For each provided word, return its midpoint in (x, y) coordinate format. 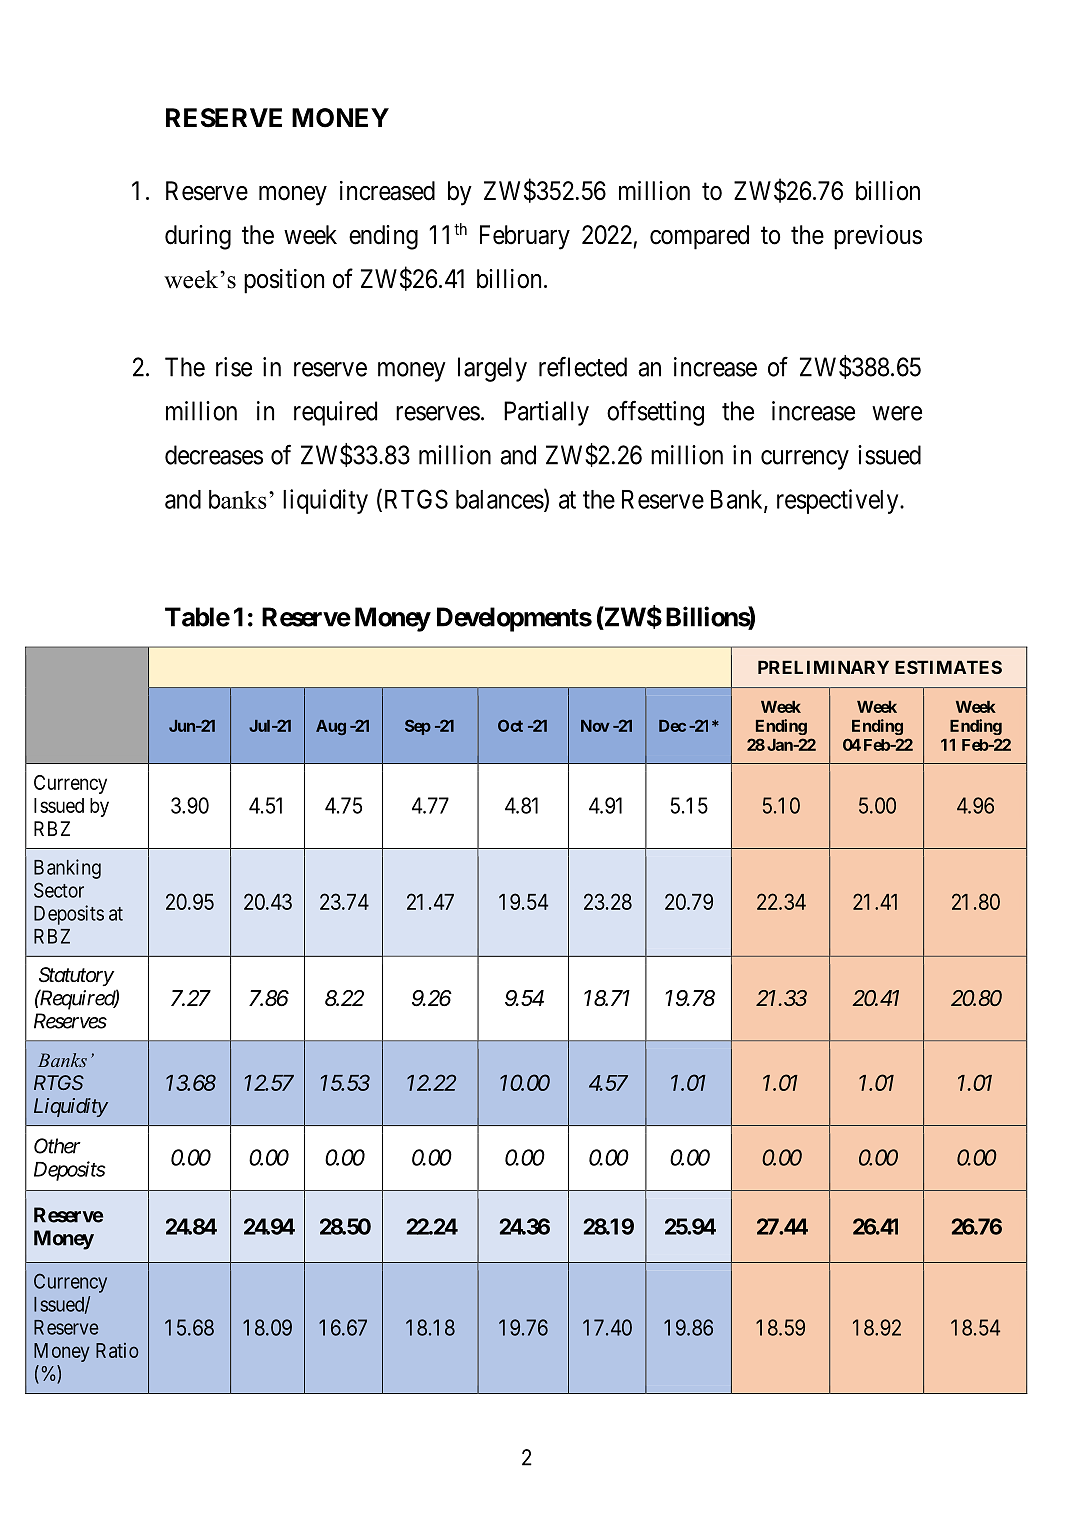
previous (878, 237)
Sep (418, 727)
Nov (595, 726)
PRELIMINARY (823, 667)
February (525, 237)
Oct (510, 725)
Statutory (76, 976)
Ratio (117, 1350)
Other (57, 1146)
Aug (331, 727)
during (198, 237)
